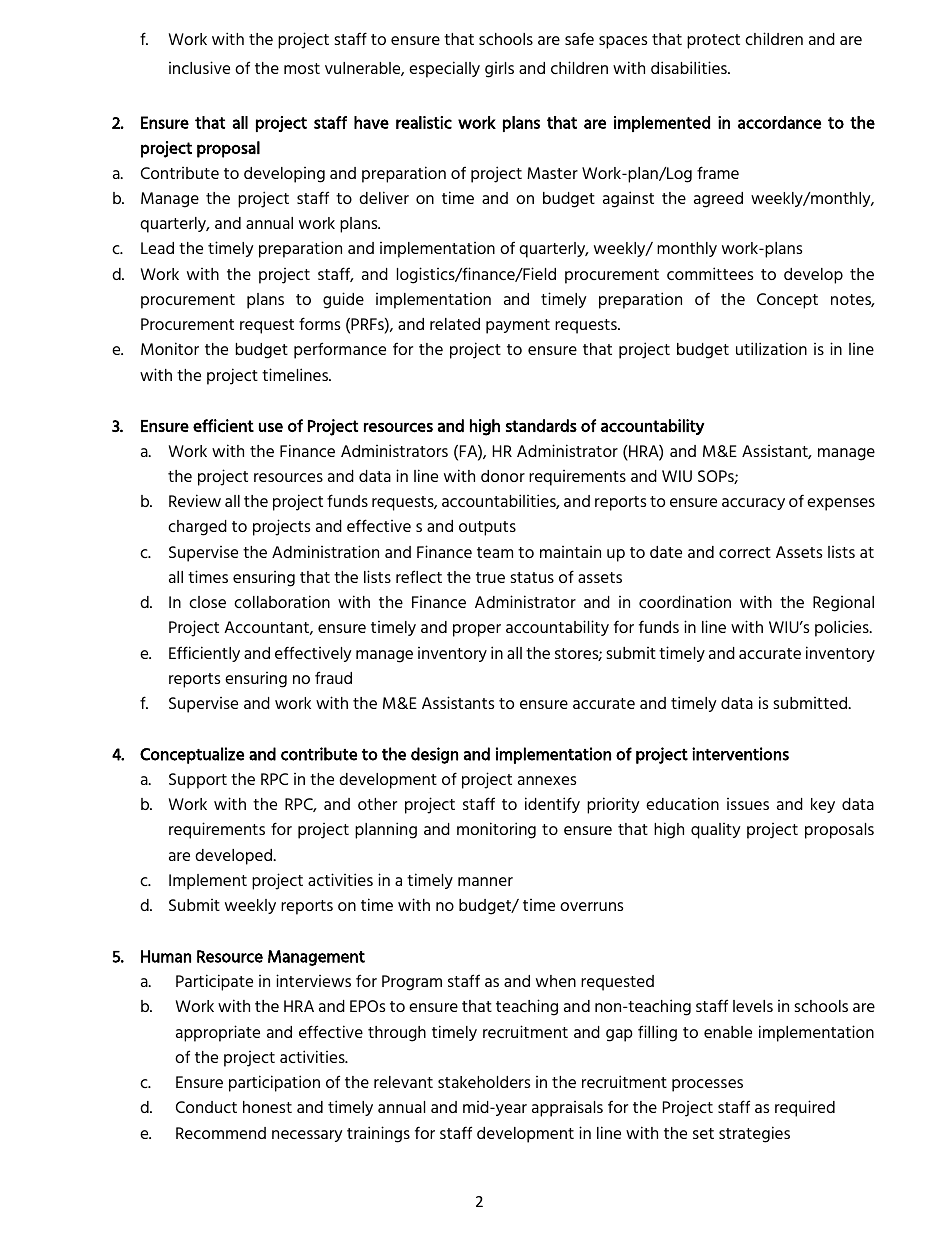 Image resolution: width=952 pixels, height=1233 pixels. I want to click on inclusive, so click(199, 67).
